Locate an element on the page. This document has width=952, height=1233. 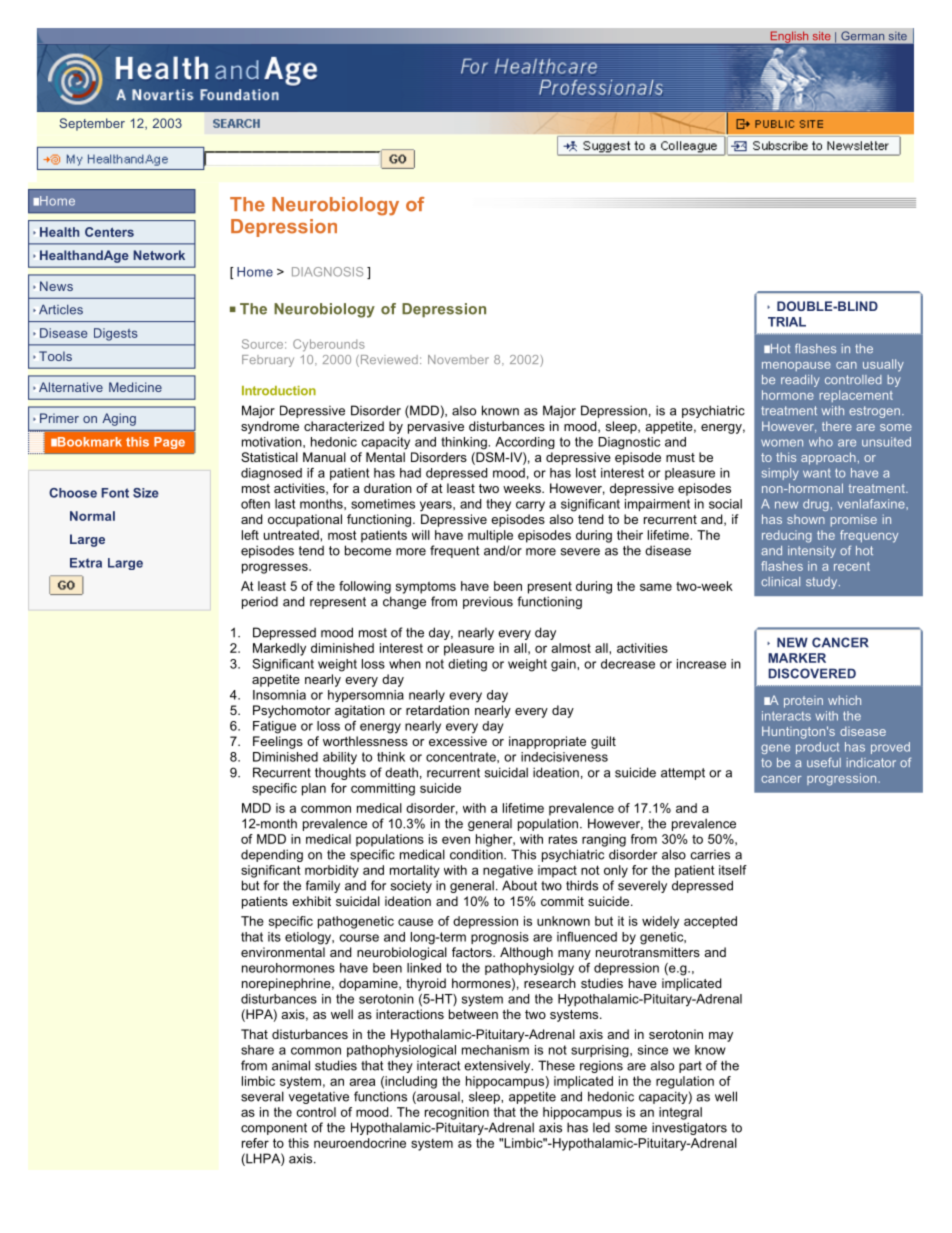
DIAGNOSIS is located at coordinates (327, 272).
